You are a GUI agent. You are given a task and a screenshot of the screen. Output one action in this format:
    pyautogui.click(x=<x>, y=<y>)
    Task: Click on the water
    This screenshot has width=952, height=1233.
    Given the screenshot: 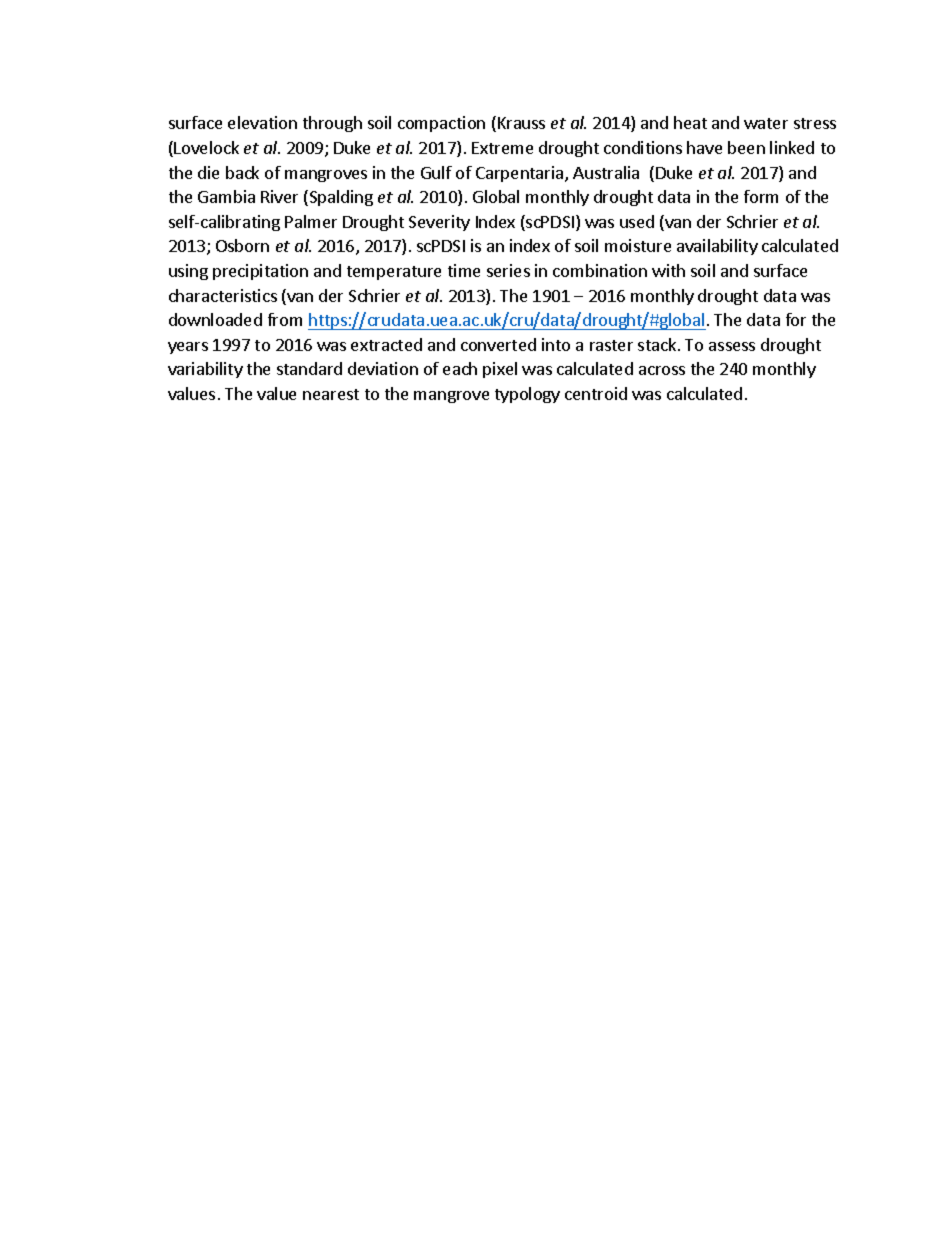 What is the action you would take?
    pyautogui.click(x=766, y=123)
